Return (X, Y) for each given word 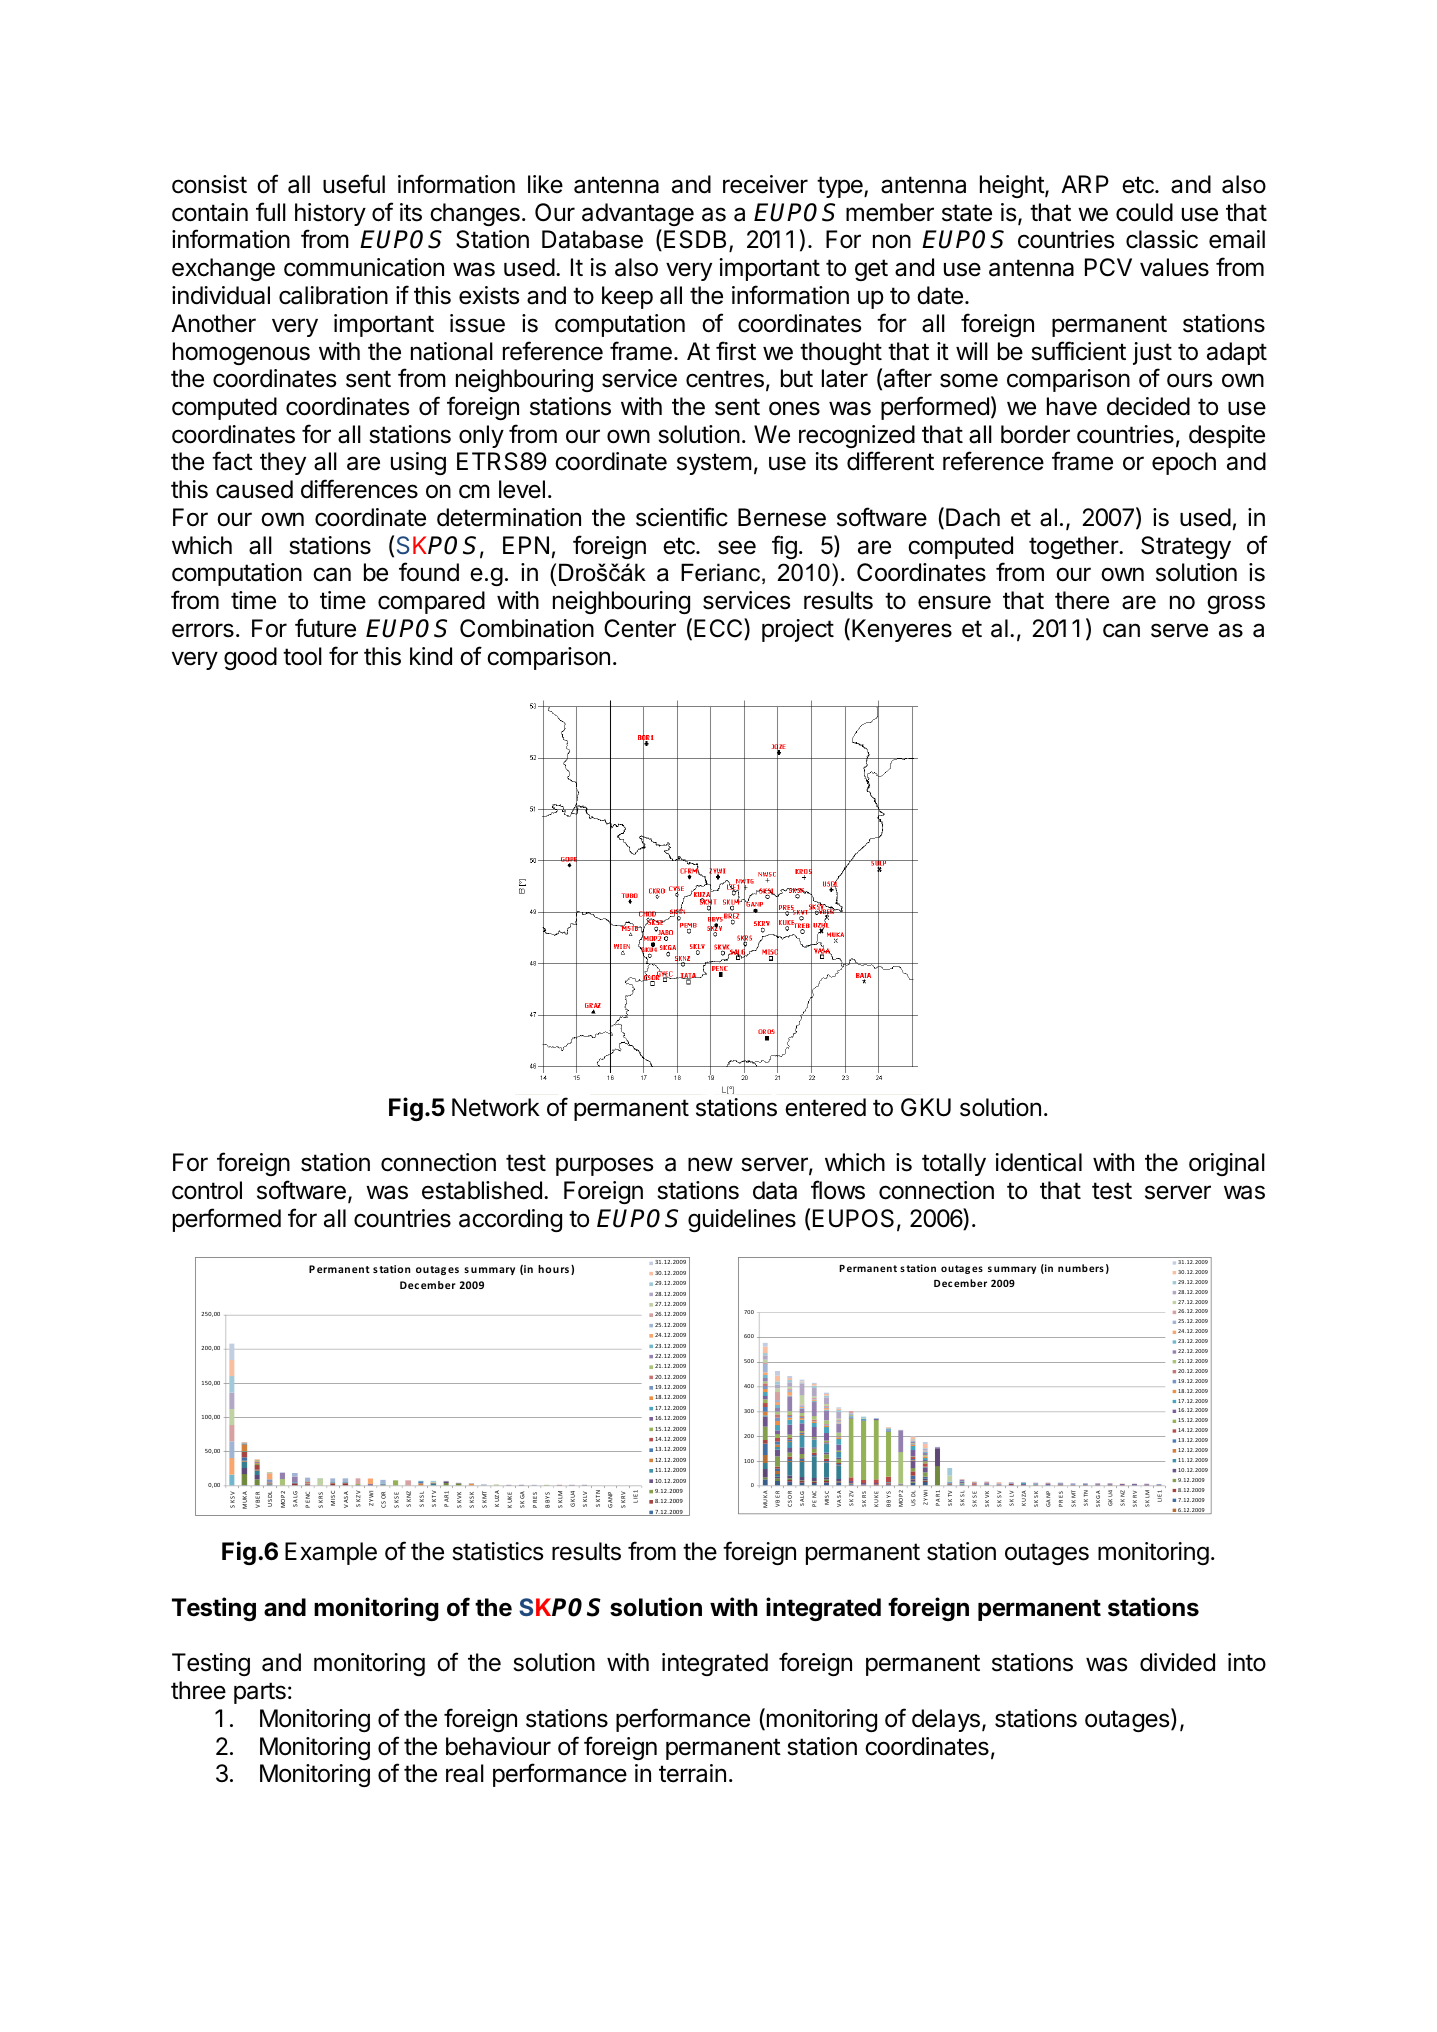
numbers (1081, 1268)
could (1144, 212)
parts (260, 1693)
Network (496, 1107)
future (325, 628)
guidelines (742, 1220)
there (1082, 600)
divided (1177, 1662)
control (207, 1190)
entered (825, 1107)
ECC (719, 629)
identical (1039, 1162)
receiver (765, 184)
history (330, 214)
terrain (692, 1773)
